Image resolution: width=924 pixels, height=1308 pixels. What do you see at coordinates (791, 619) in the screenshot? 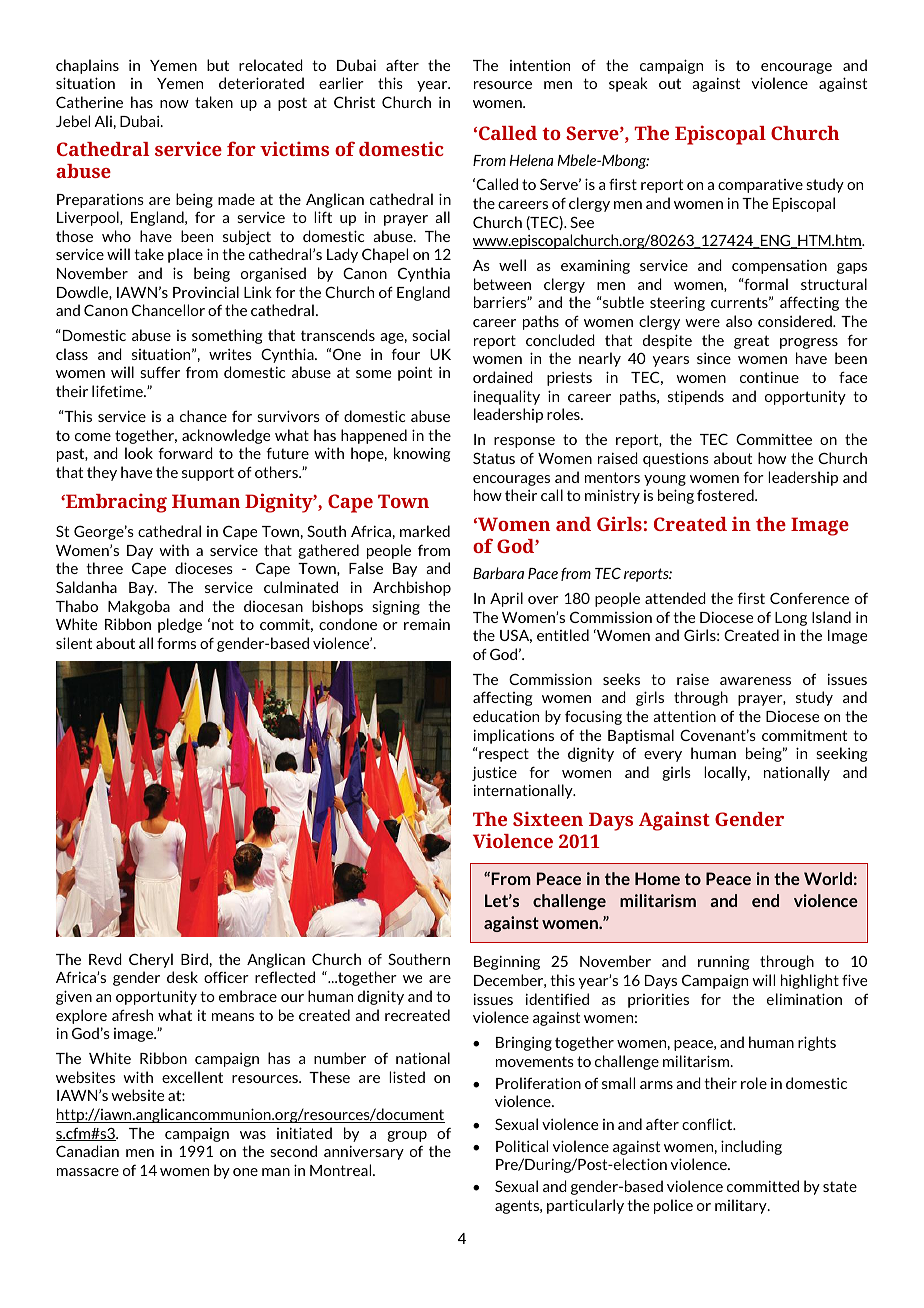
I see `Long` at bounding box center [791, 619].
